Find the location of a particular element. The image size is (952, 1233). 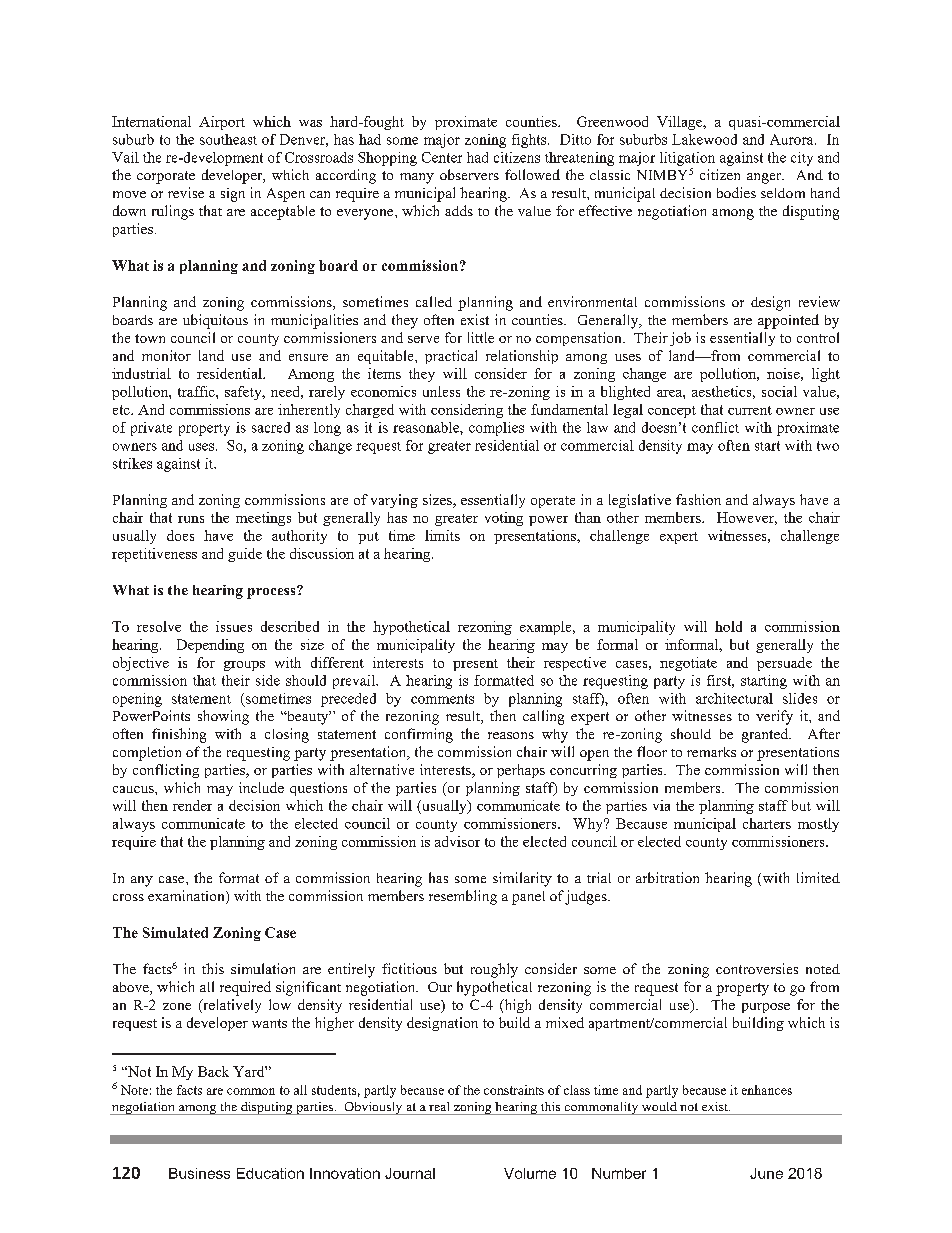

anger is located at coordinates (765, 178).
